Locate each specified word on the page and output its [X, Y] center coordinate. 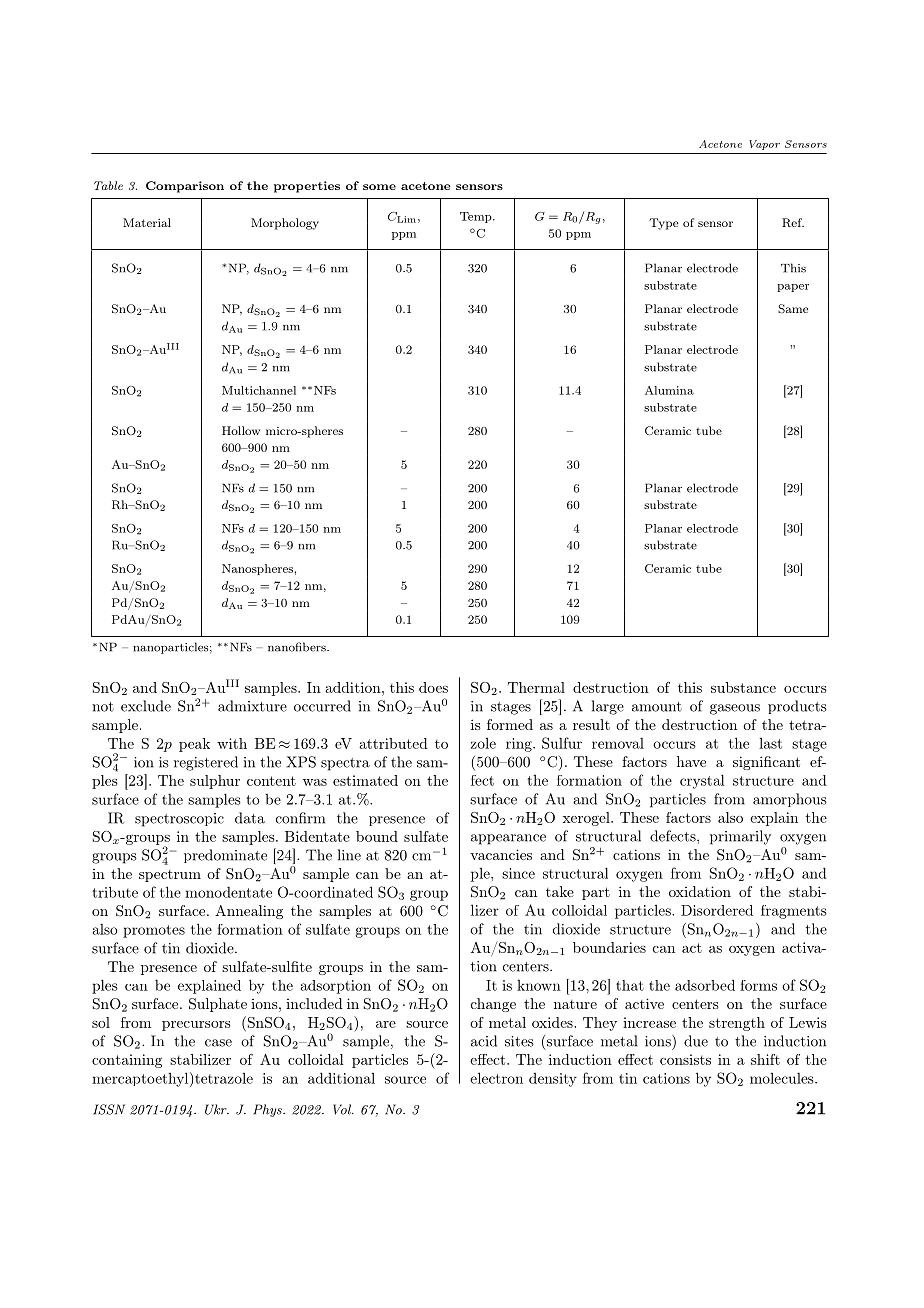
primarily [740, 837]
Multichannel [259, 390]
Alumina [669, 390]
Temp [477, 217]
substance [743, 687]
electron [496, 1078]
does [433, 687]
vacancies [501, 854]
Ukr [217, 1109]
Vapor [764, 145]
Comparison [185, 187]
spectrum [170, 876]
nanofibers [298, 647]
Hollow [241, 430]
